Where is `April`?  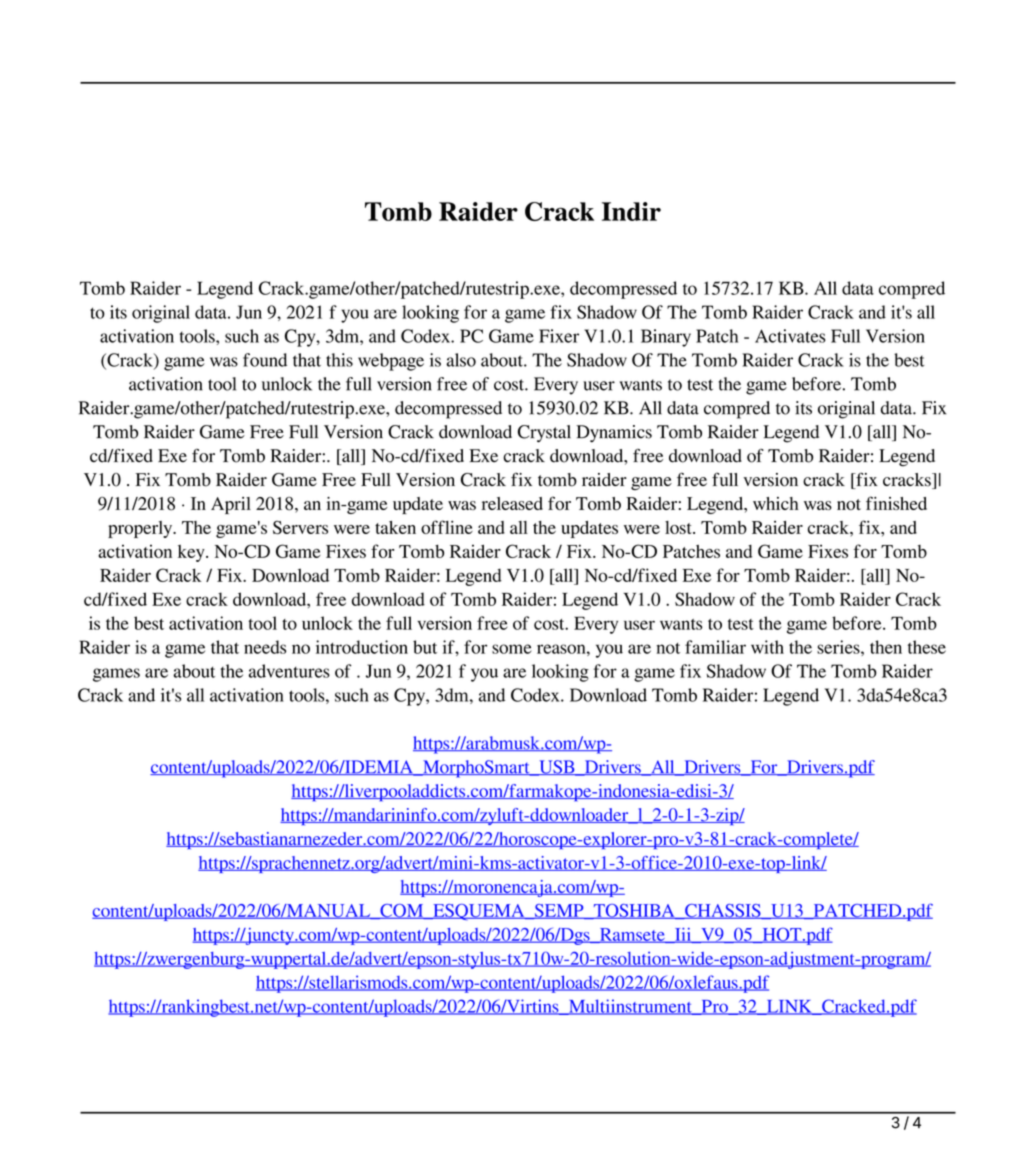
April is located at coordinates (231, 505).
